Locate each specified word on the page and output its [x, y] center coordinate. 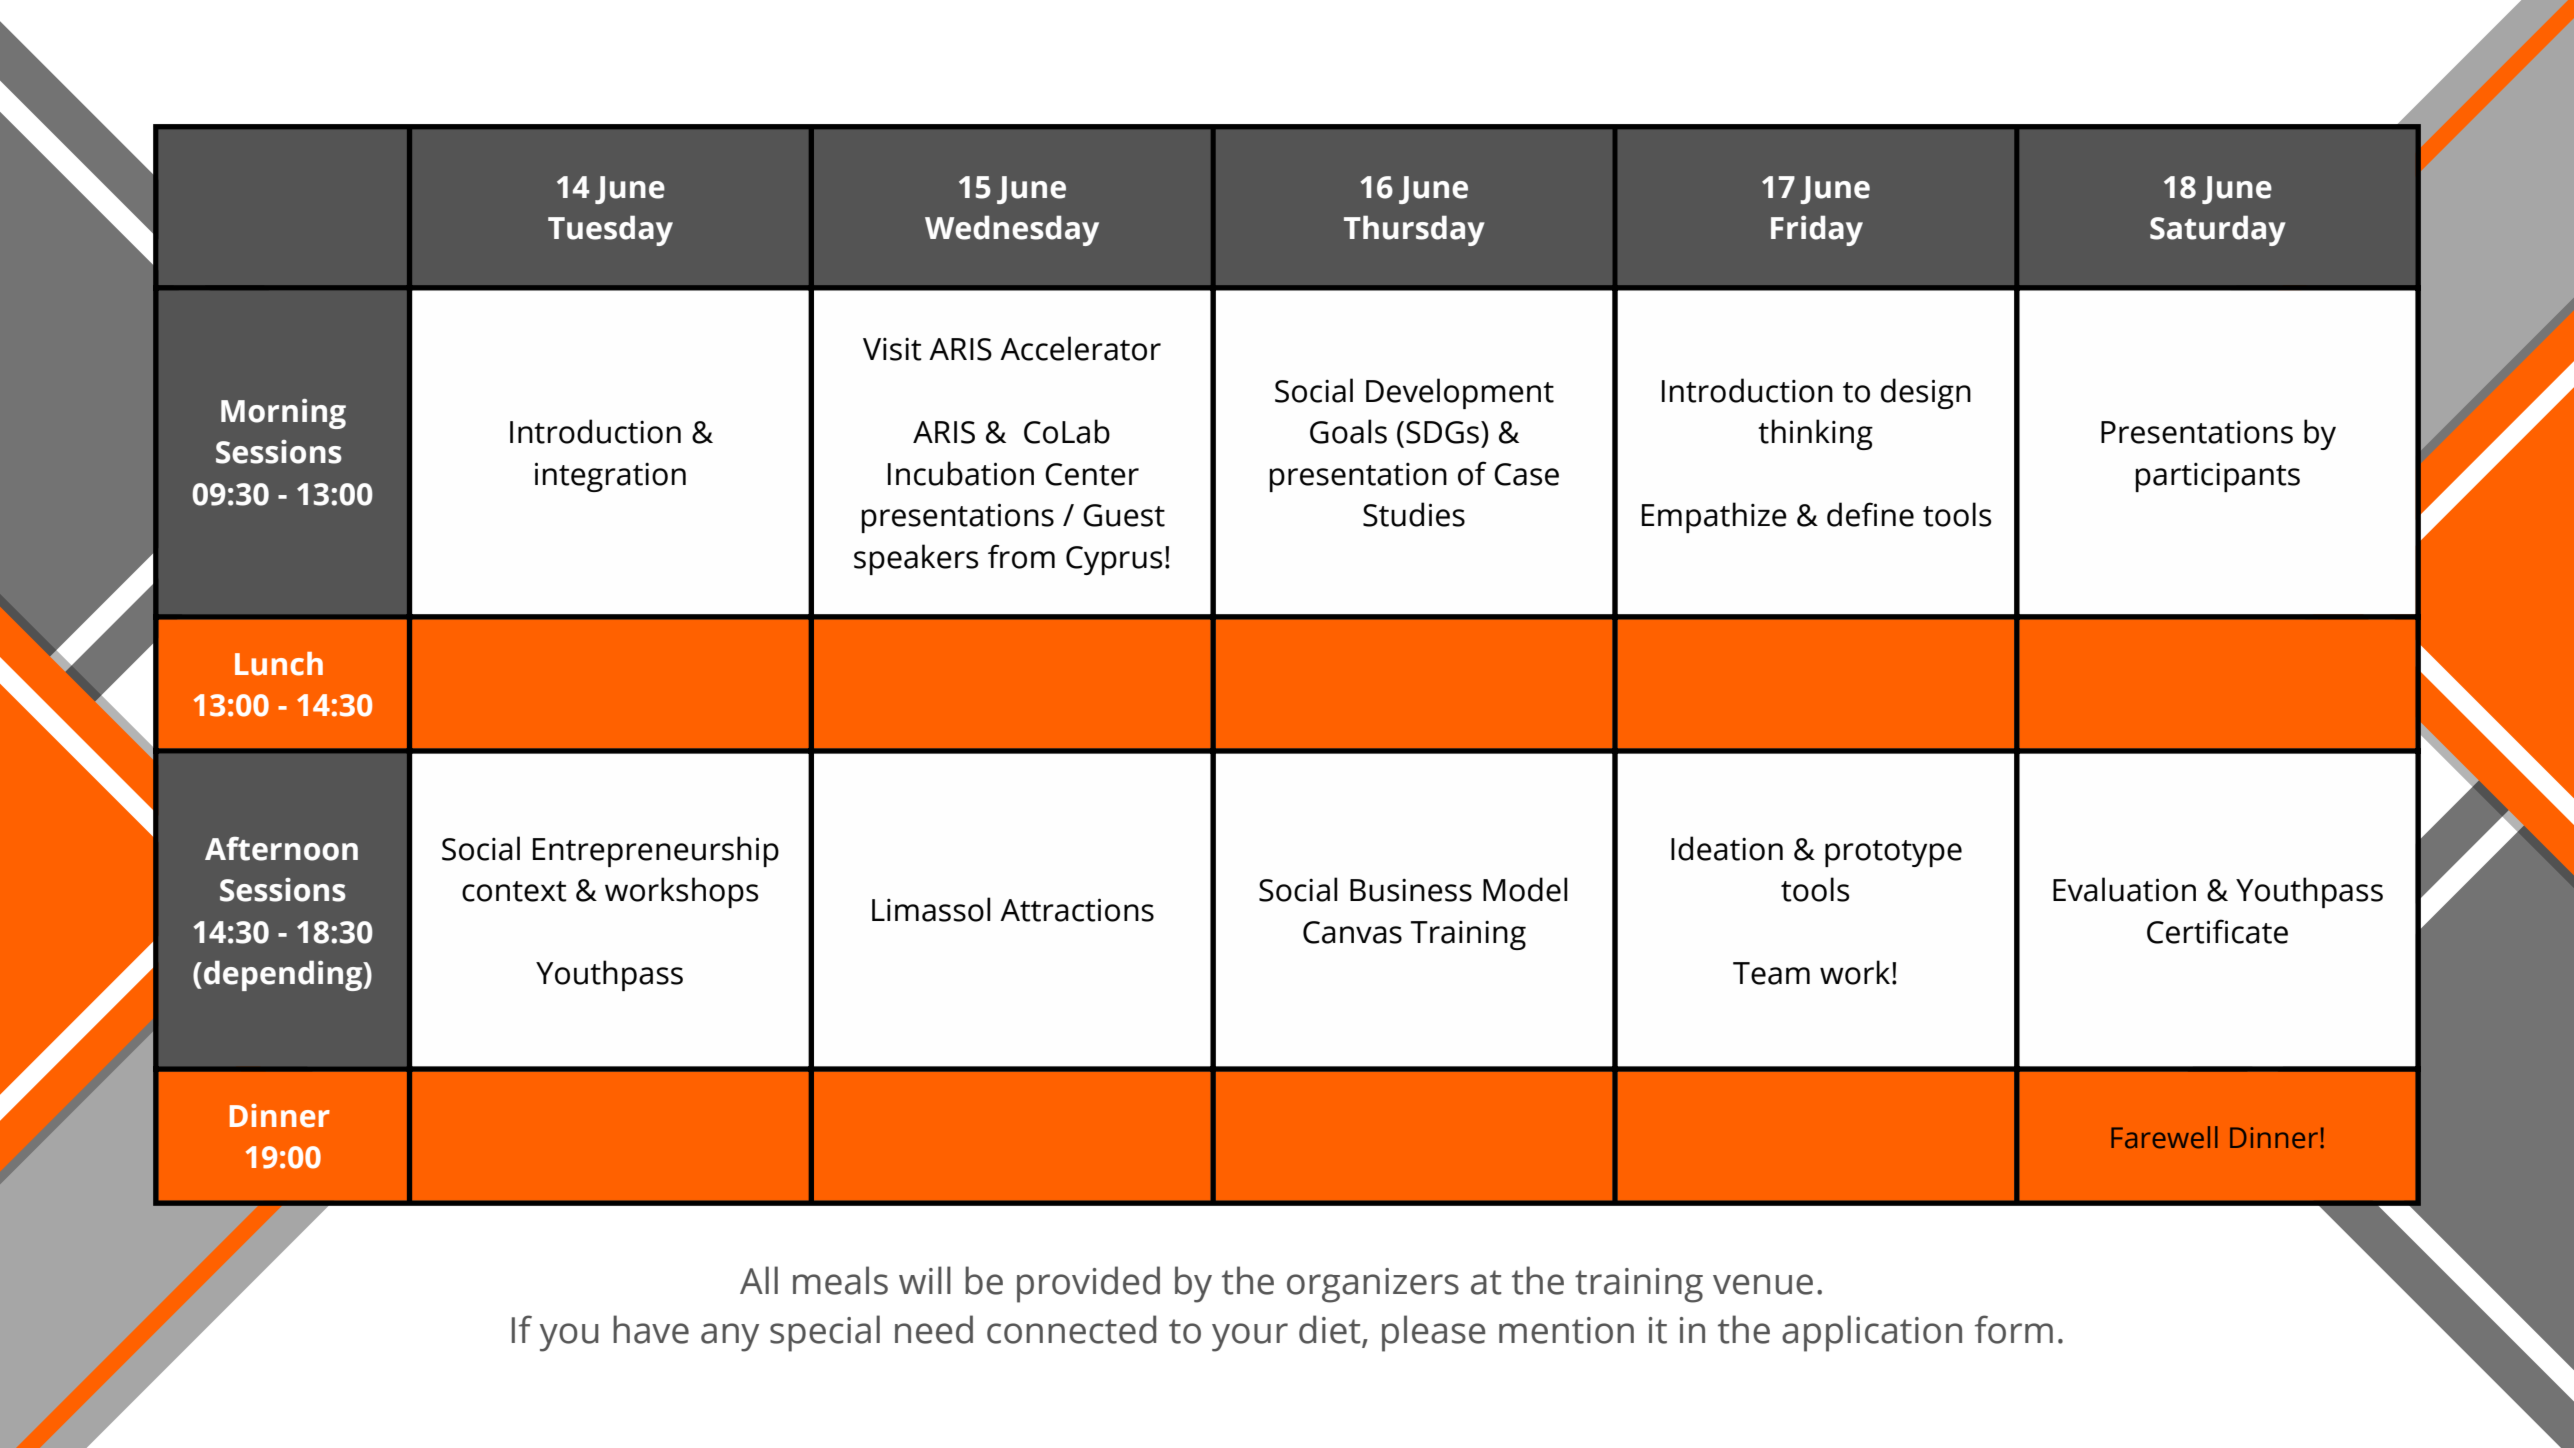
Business [1411, 890]
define [1870, 514]
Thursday [1414, 230]
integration [610, 477]
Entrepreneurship [656, 851]
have [651, 1329]
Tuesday [610, 230]
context [514, 891]
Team [1771, 973]
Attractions [1077, 910]
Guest [1124, 515]
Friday [1817, 230]
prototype [1893, 853]
